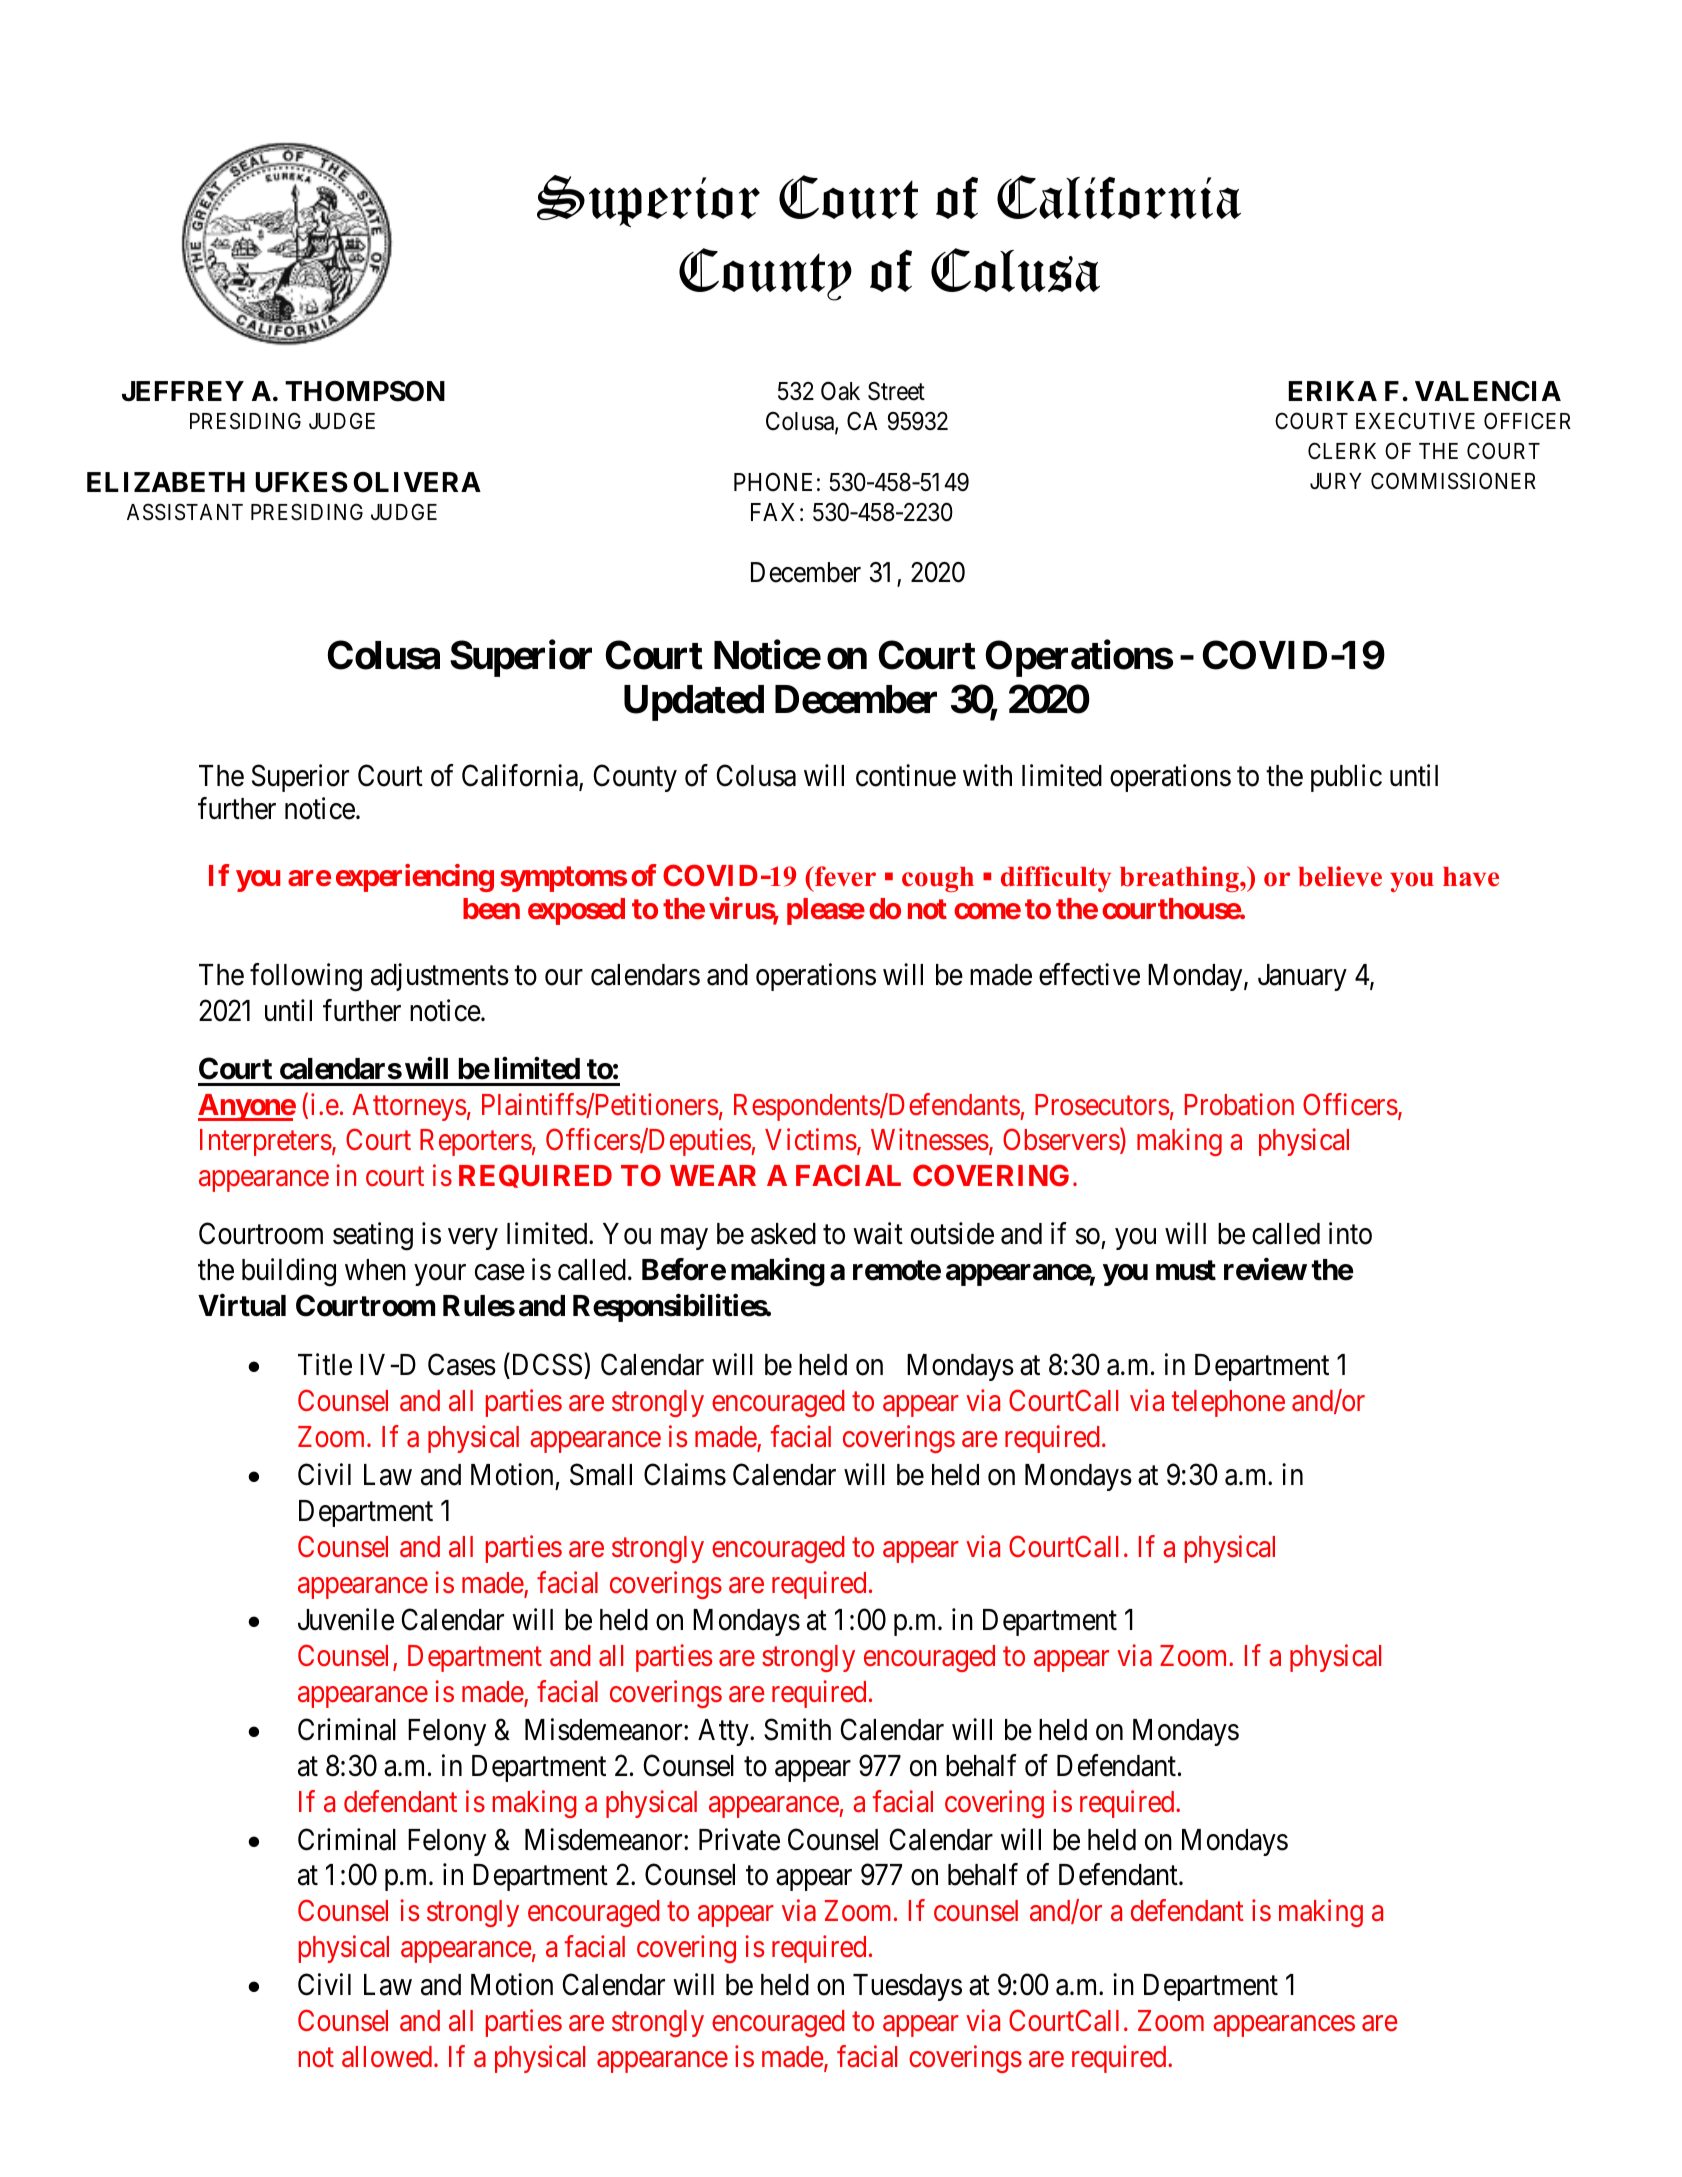  Describe the element at coordinates (491, 909) in the page. I see `been` at that location.
